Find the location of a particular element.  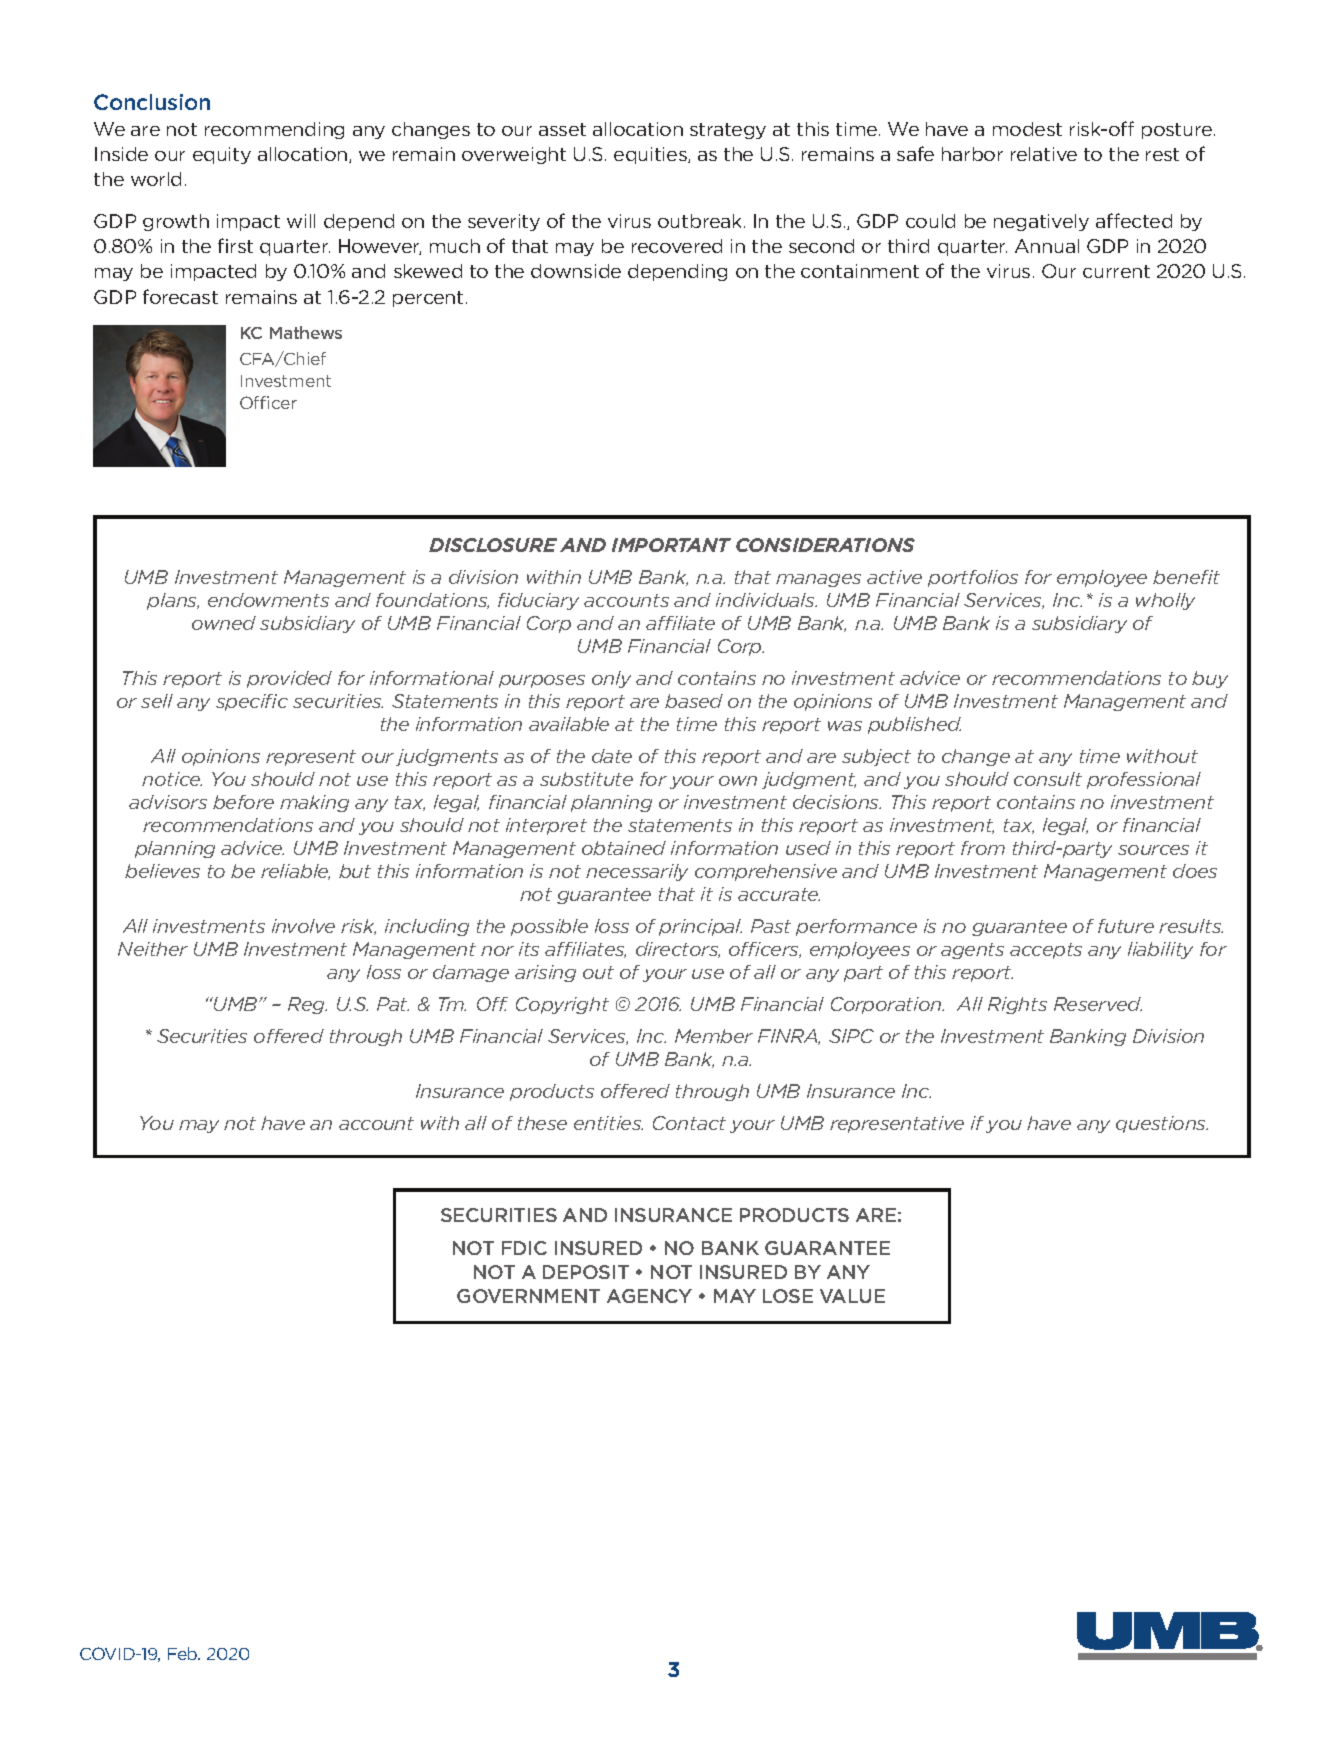

Feb is located at coordinates (184, 1653).
